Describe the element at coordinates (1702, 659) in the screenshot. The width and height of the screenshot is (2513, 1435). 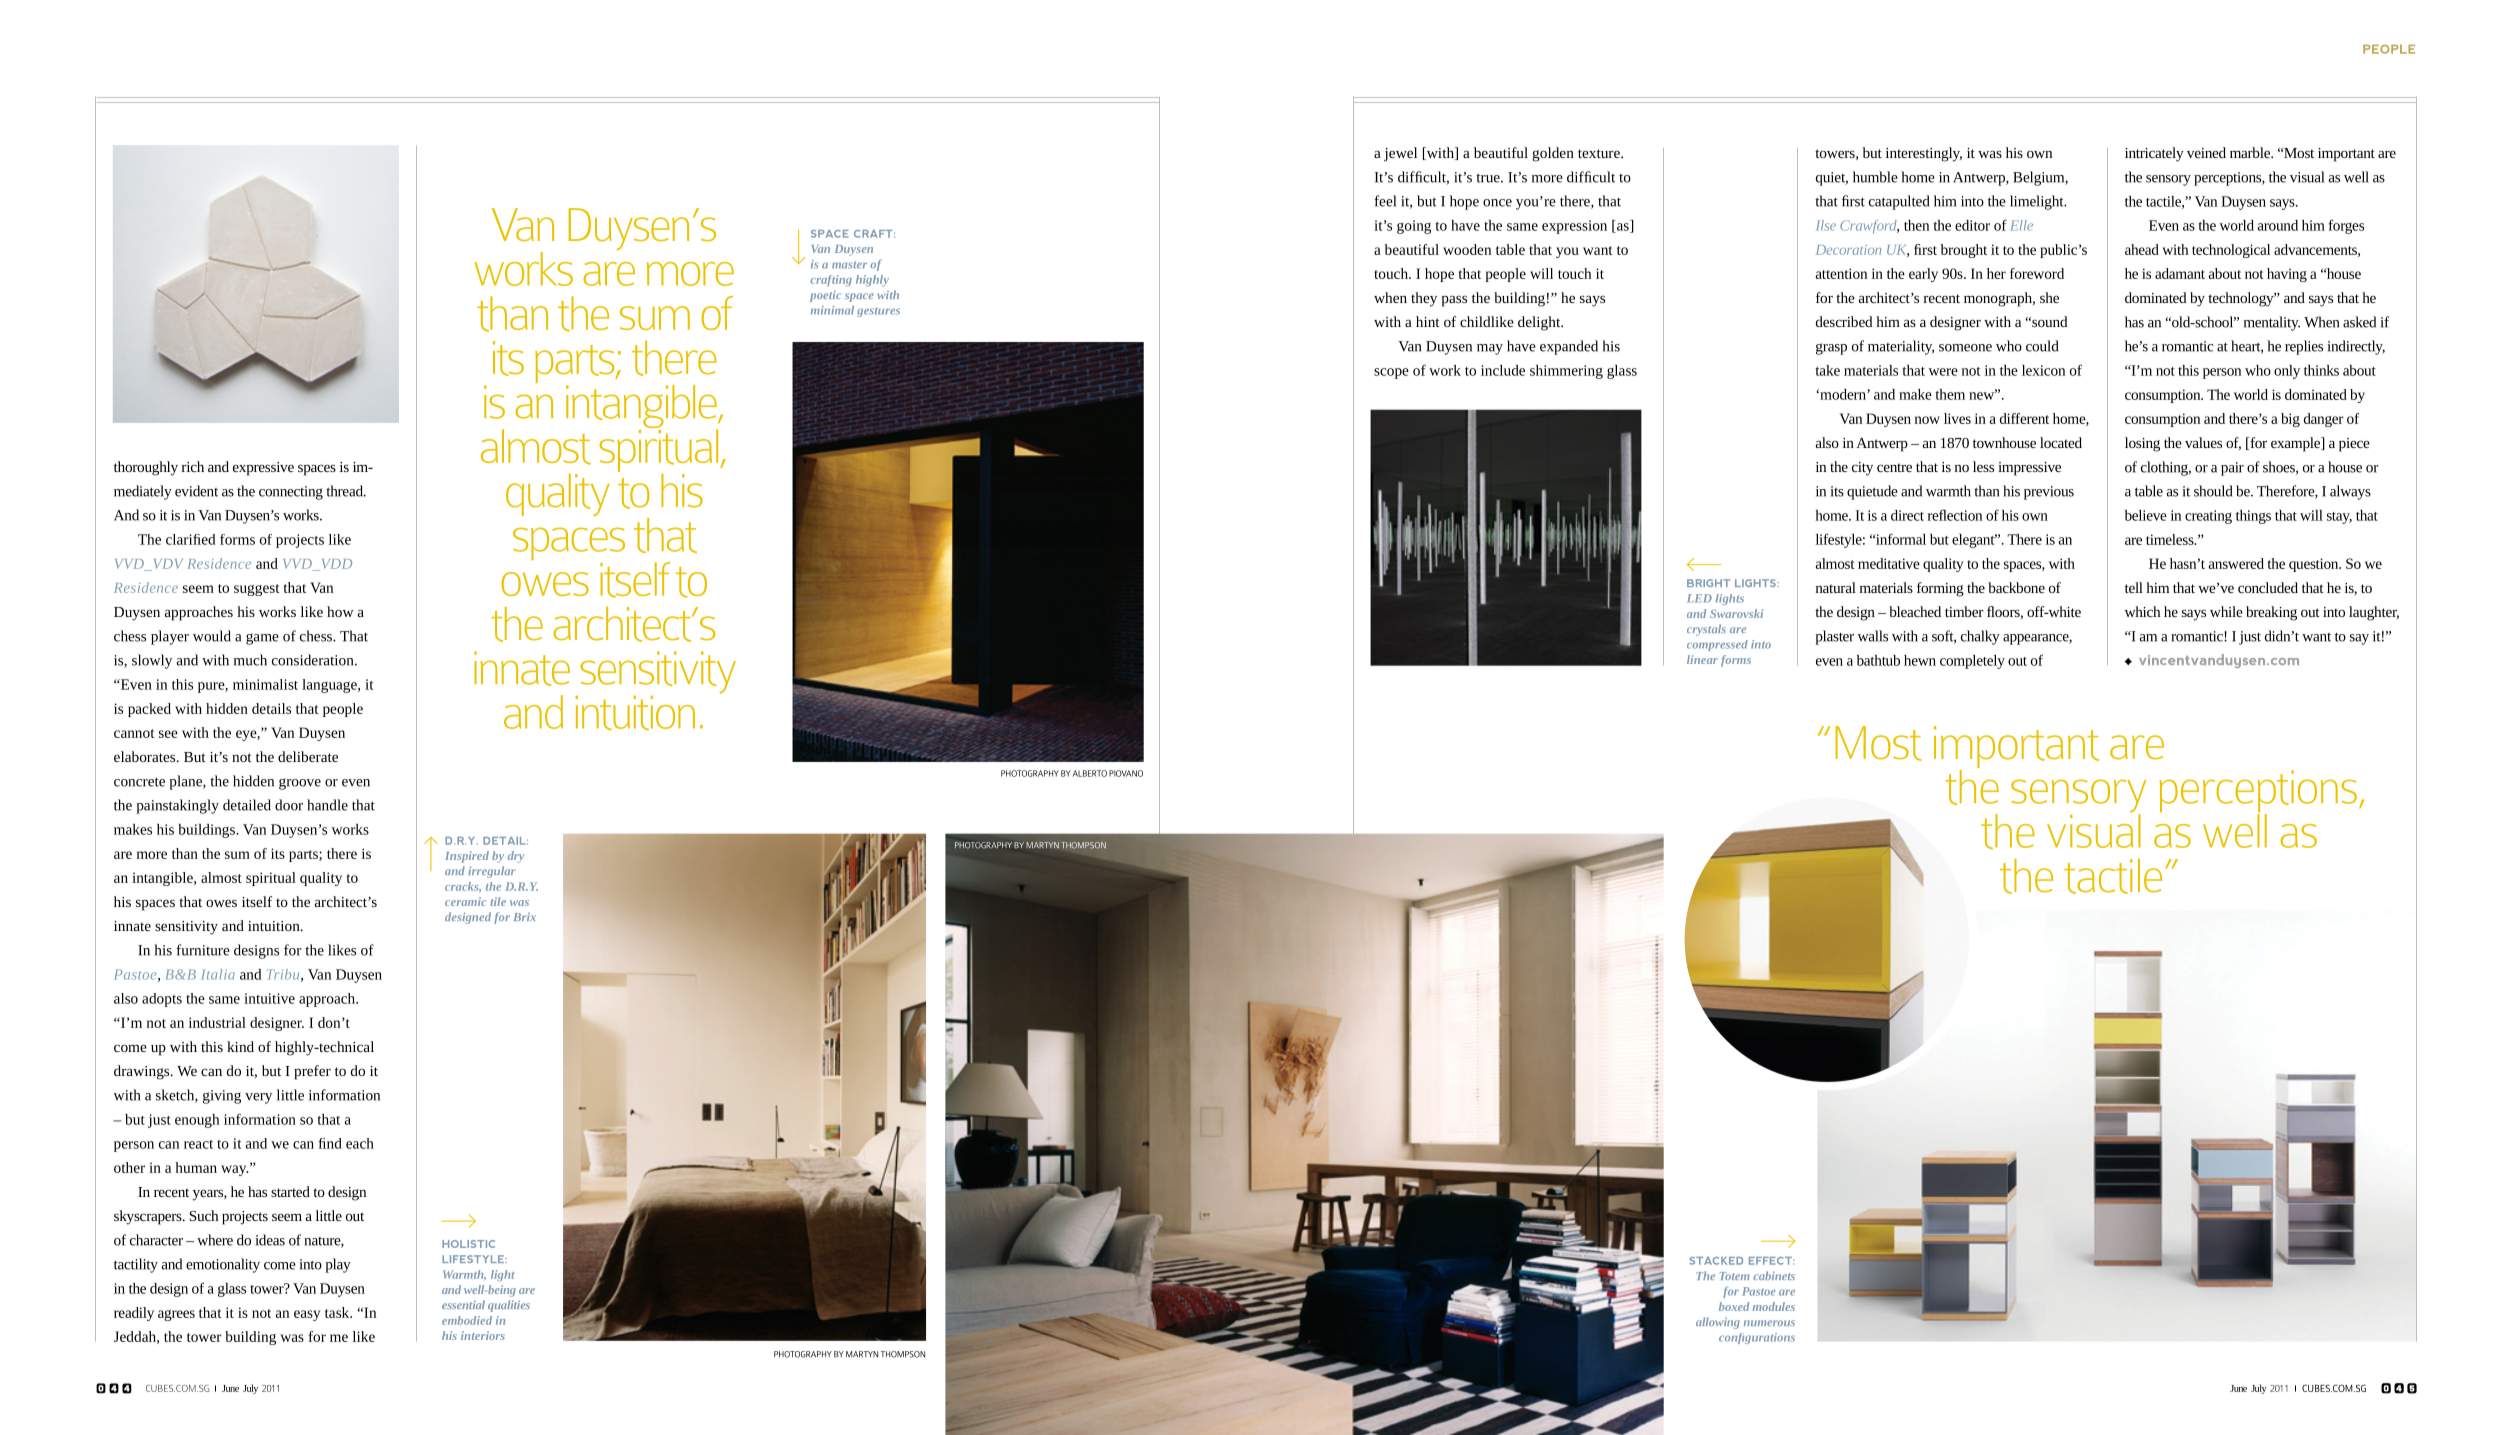
I see `linear` at that location.
